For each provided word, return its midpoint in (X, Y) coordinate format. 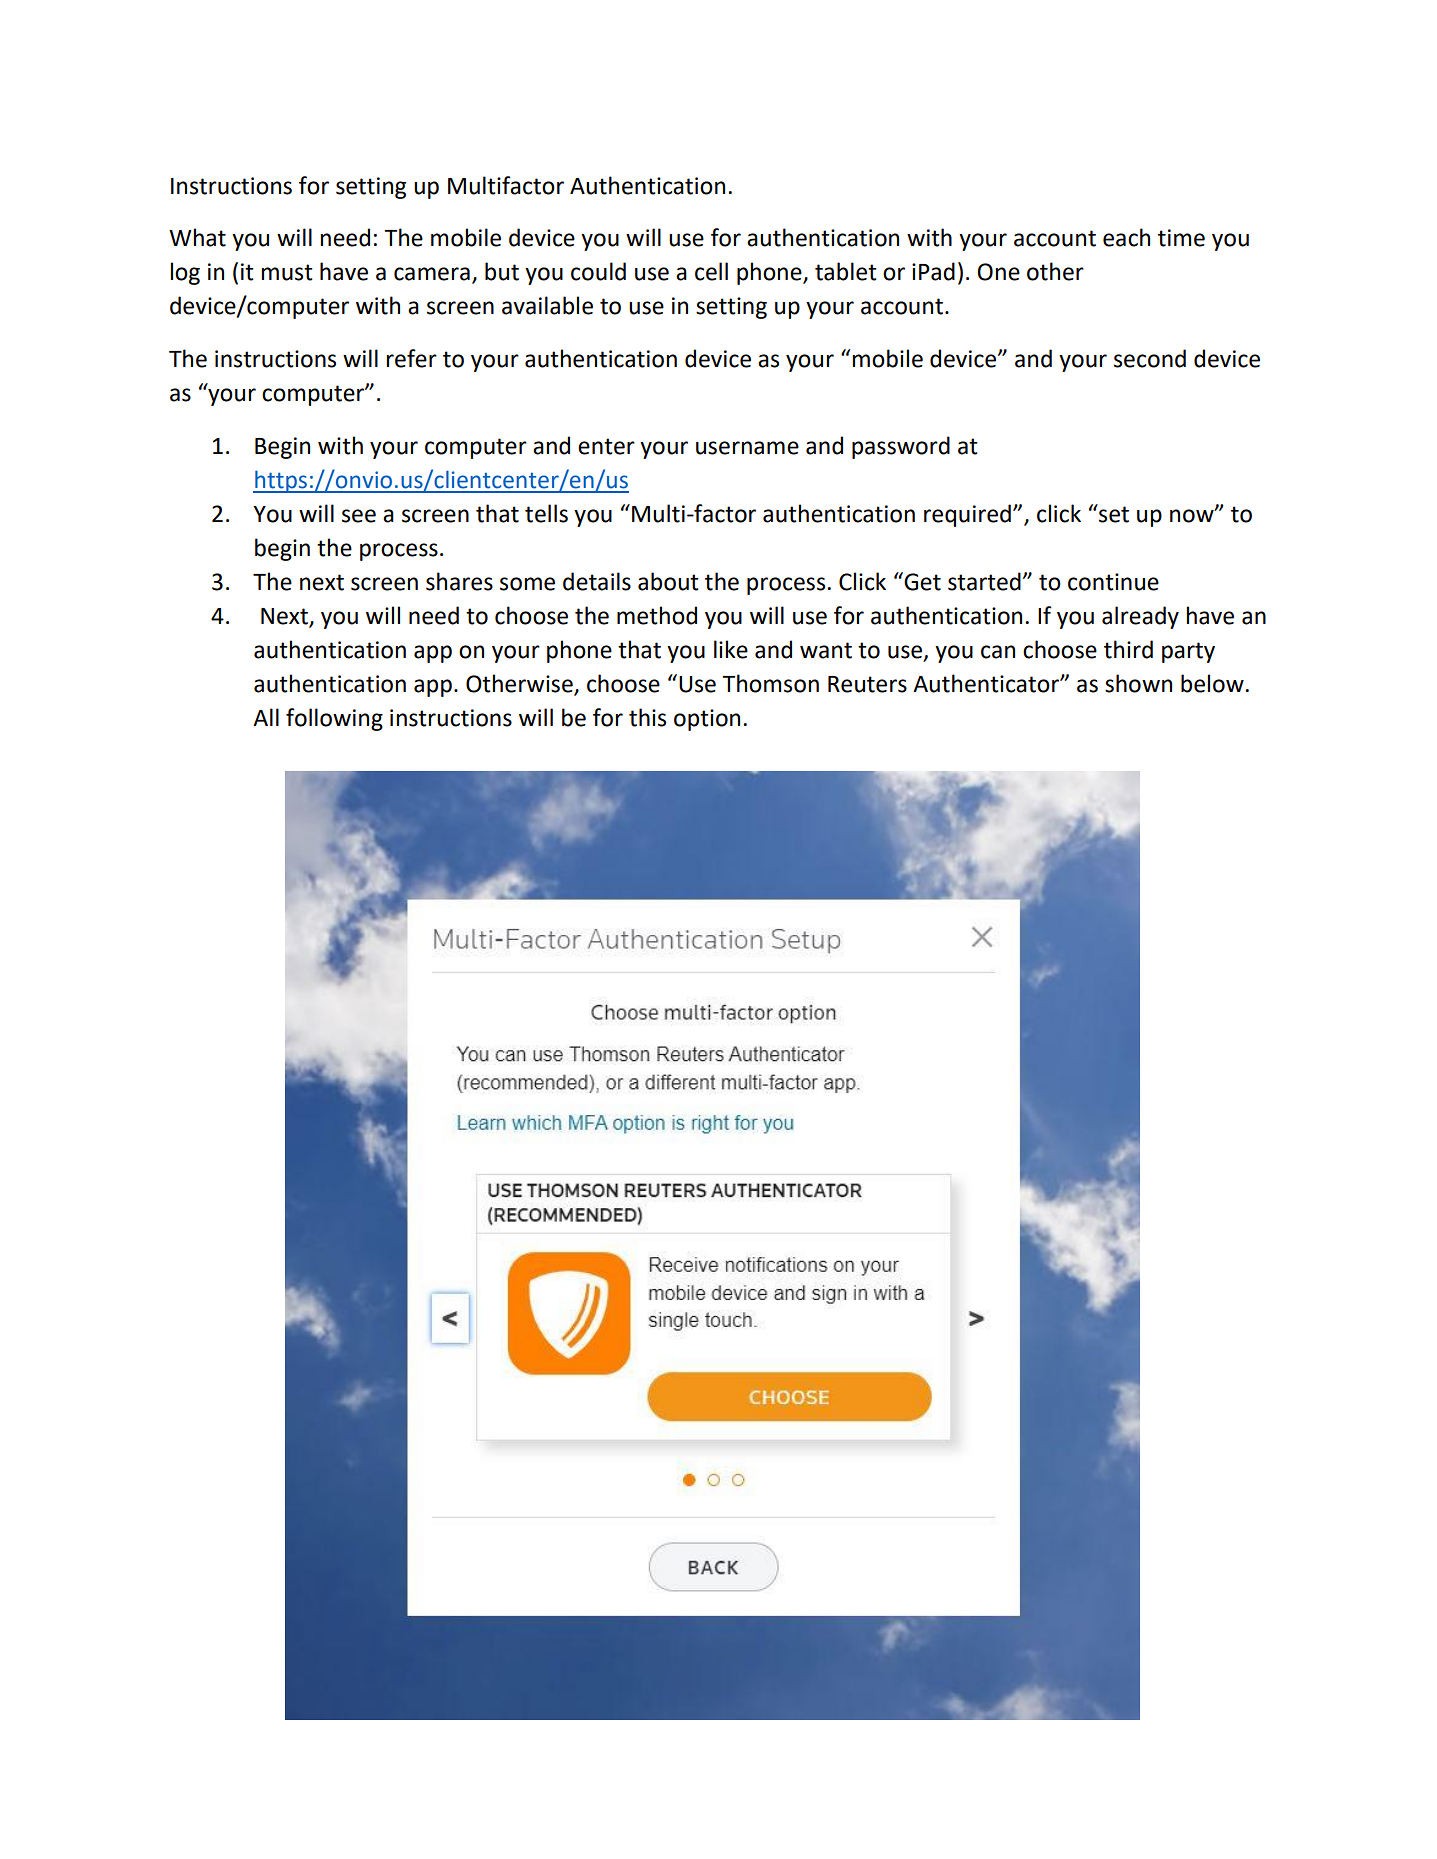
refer (411, 358)
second (1150, 358)
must (287, 272)
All (266, 717)
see (359, 516)
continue (1113, 582)
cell (711, 271)
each (1126, 237)
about (668, 581)
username (747, 448)
